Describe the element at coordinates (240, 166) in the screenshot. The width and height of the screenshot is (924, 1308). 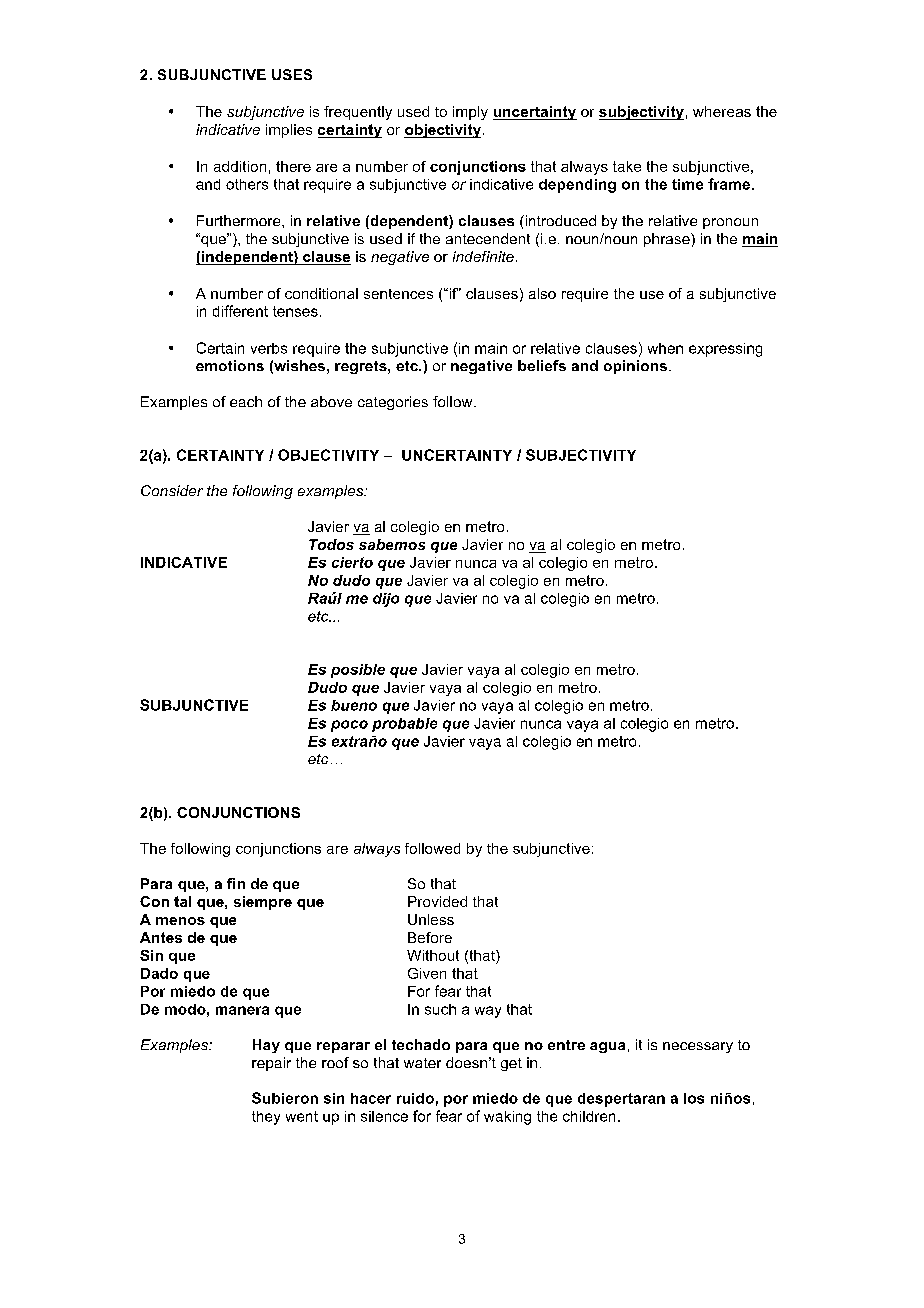
I see `addition` at that location.
